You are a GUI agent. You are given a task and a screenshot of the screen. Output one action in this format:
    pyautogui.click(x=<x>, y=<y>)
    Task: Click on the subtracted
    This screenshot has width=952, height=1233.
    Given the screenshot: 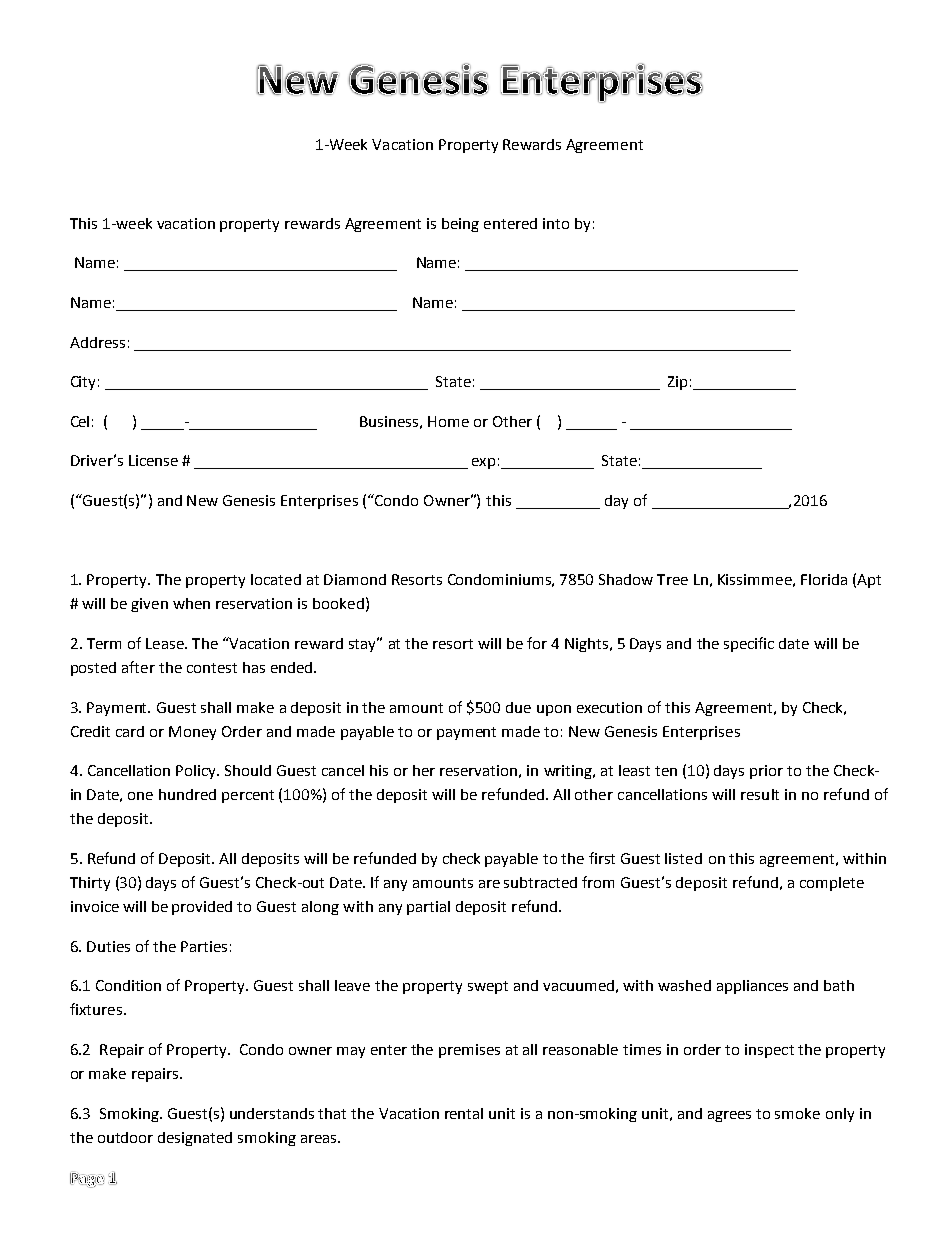 What is the action you would take?
    pyautogui.click(x=540, y=882)
